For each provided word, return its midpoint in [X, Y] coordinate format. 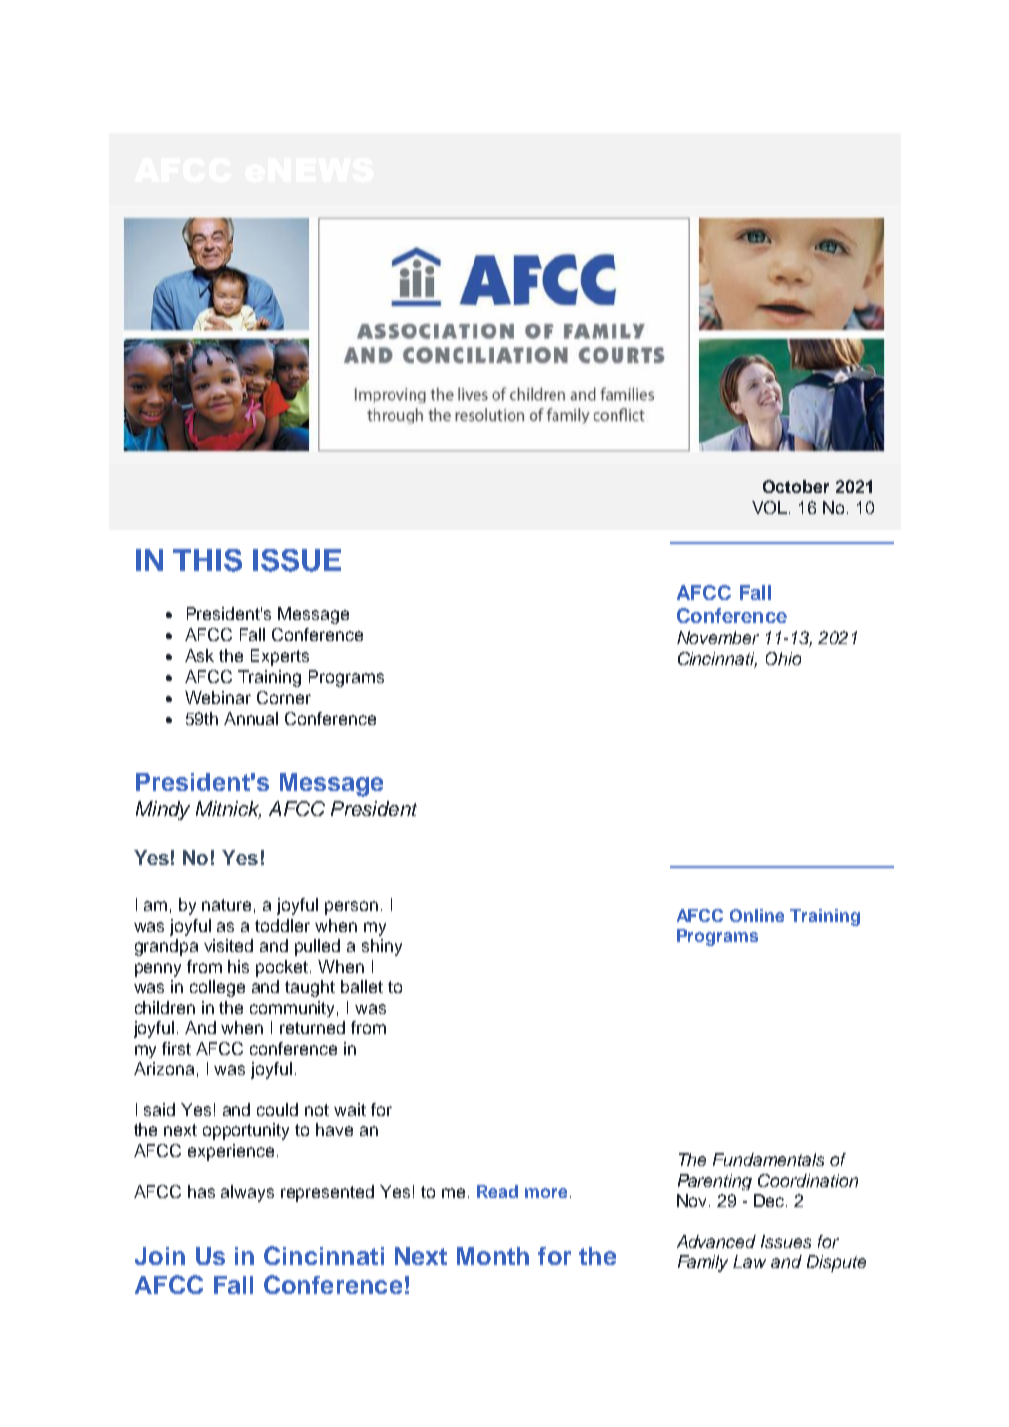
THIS [207, 560]
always [247, 1193]
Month [493, 1256]
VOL [771, 507]
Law [749, 1261]
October [796, 486]
